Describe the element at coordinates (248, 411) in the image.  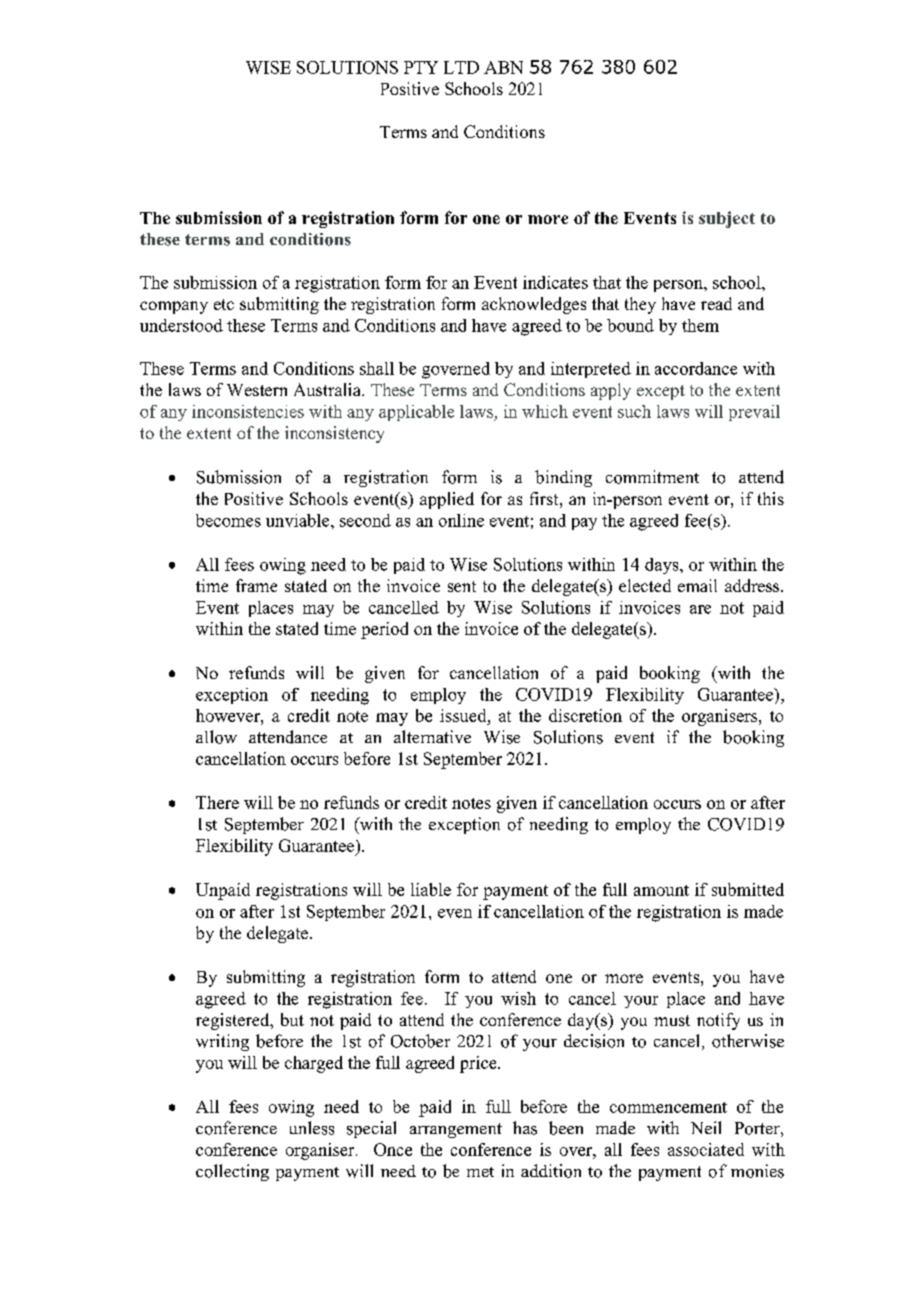
I see `inconsistencies` at that location.
